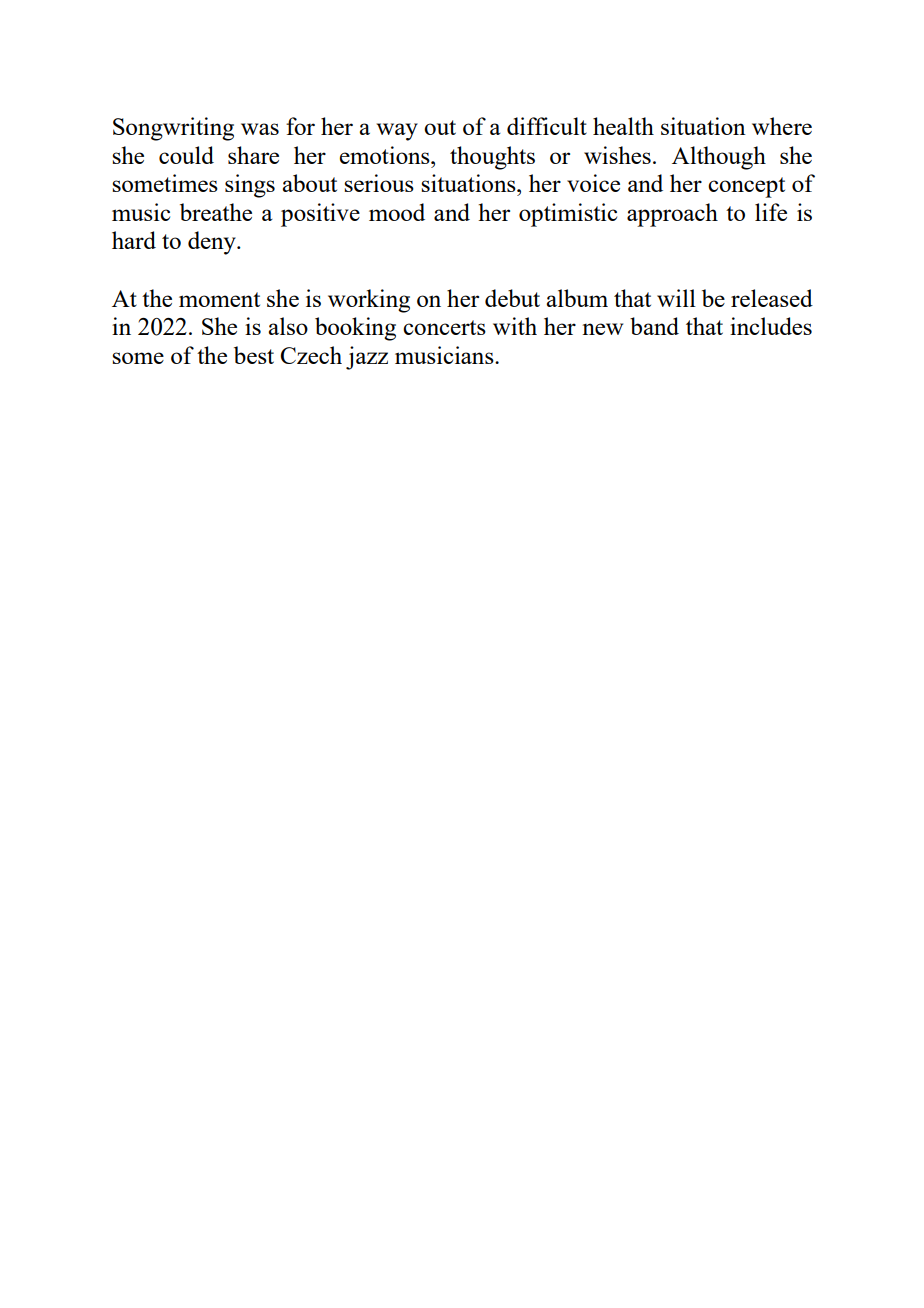  What do you see at coordinates (213, 243) in the page?
I see `deny` at bounding box center [213, 243].
